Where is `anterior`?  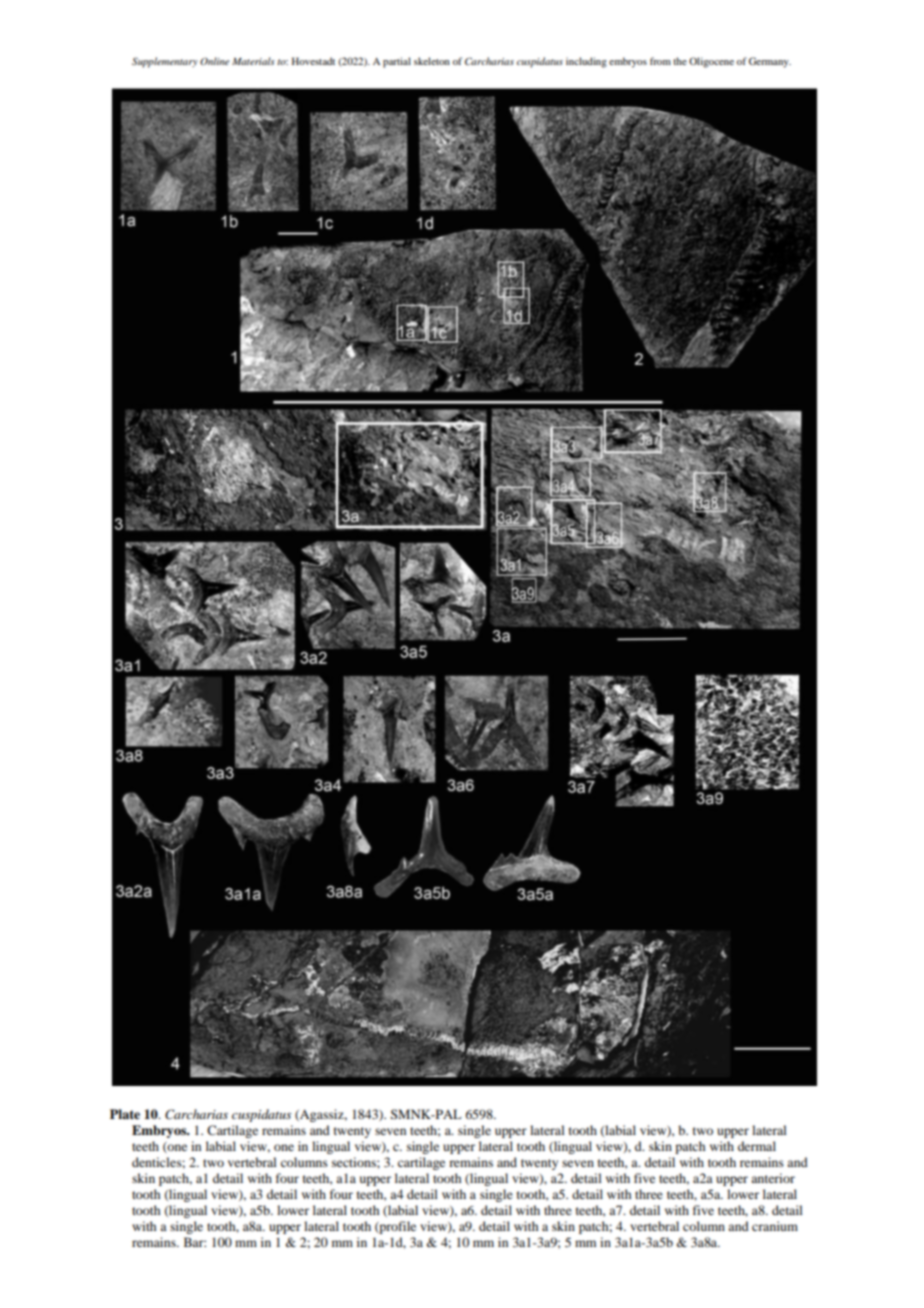 anterior is located at coordinates (773, 1178).
